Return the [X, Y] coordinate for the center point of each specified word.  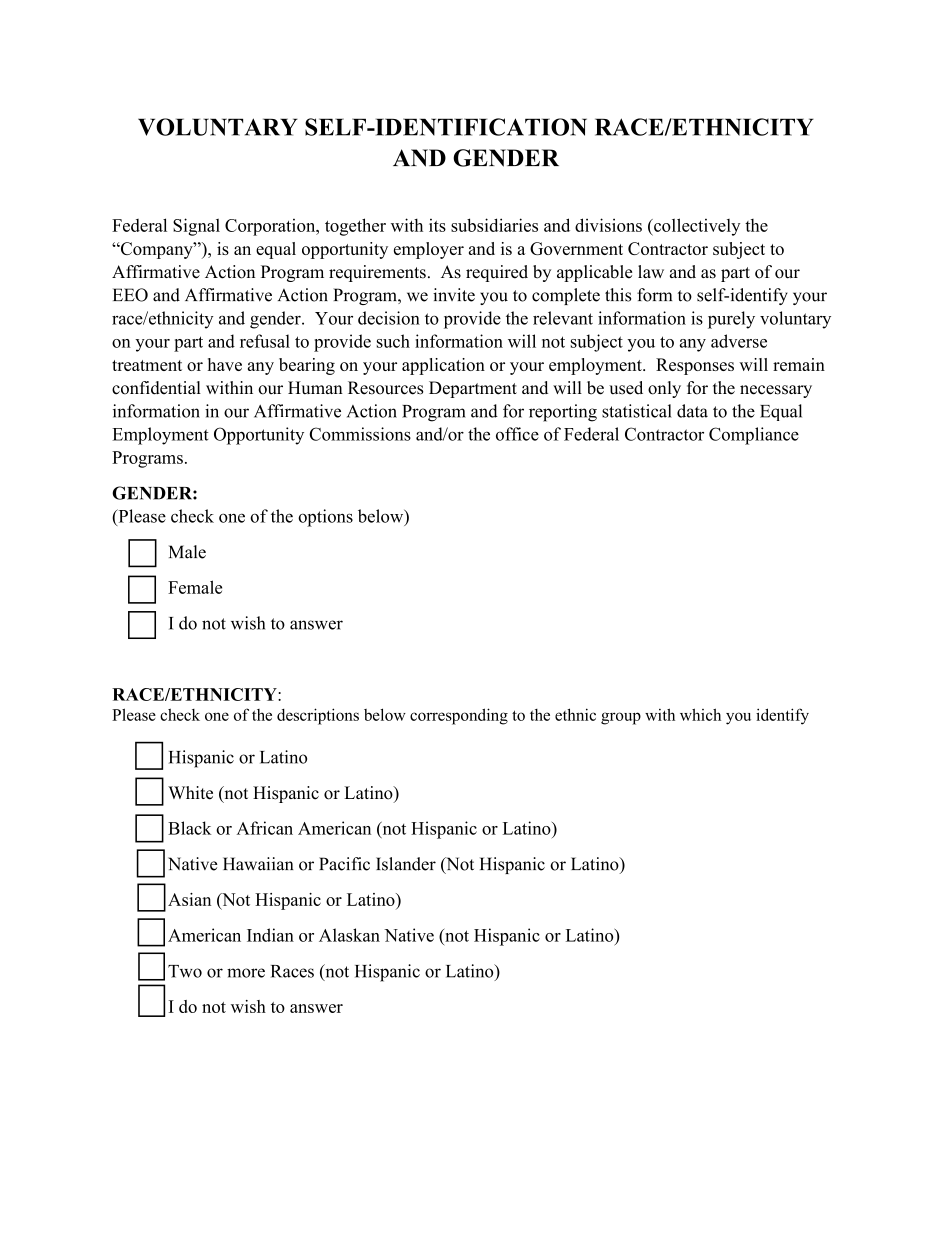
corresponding [459, 716]
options [325, 518]
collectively [696, 227]
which [700, 714]
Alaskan [349, 935]
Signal [196, 227]
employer [429, 250]
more [246, 973]
